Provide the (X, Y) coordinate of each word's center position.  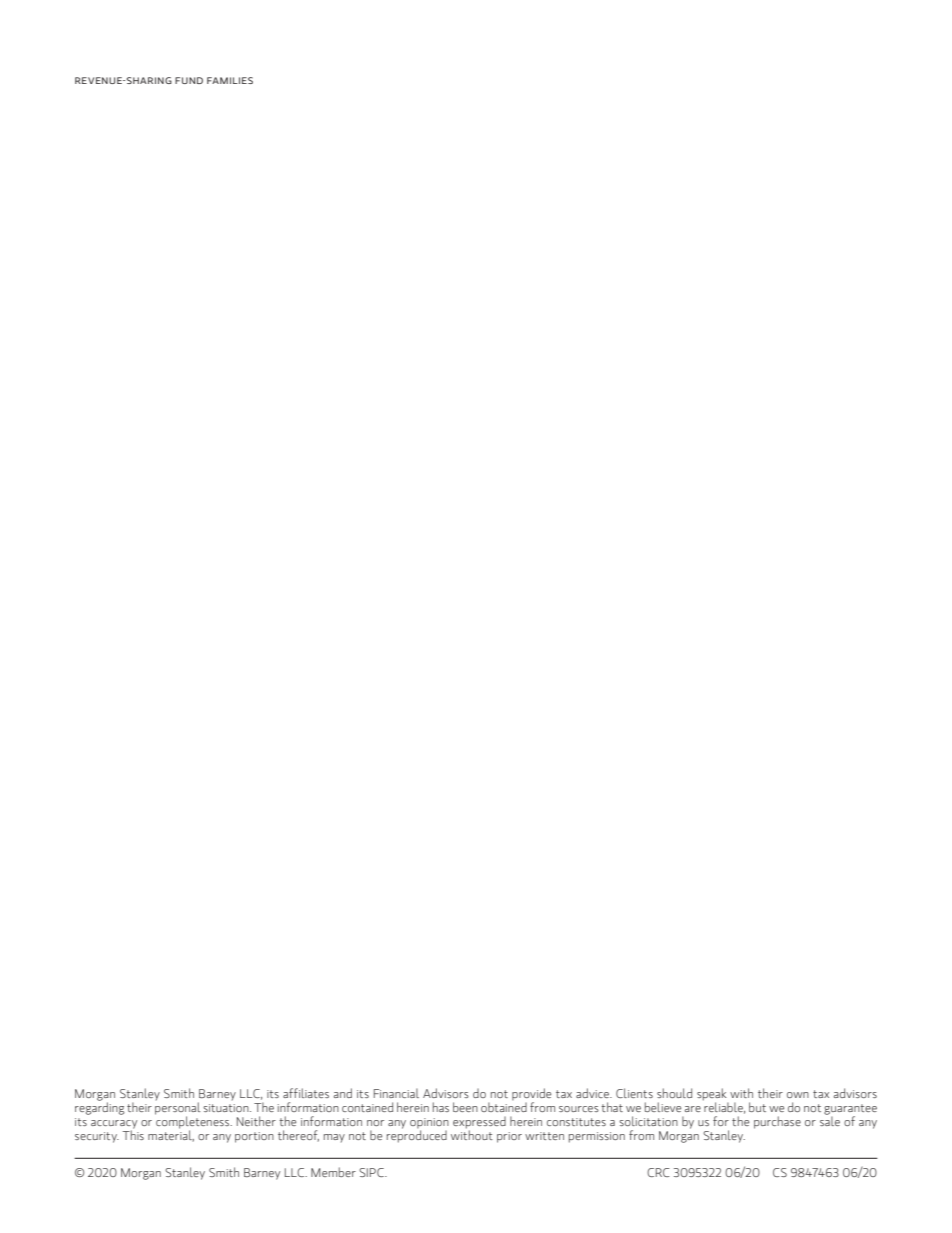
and (343, 1093)
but (757, 1107)
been (465, 1107)
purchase (777, 1122)
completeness (193, 1122)
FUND (189, 80)
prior (509, 1137)
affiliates (306, 1093)
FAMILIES (230, 80)
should (674, 1093)
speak (712, 1095)
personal (177, 1108)
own (798, 1095)
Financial (396, 1093)
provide (531, 1095)
